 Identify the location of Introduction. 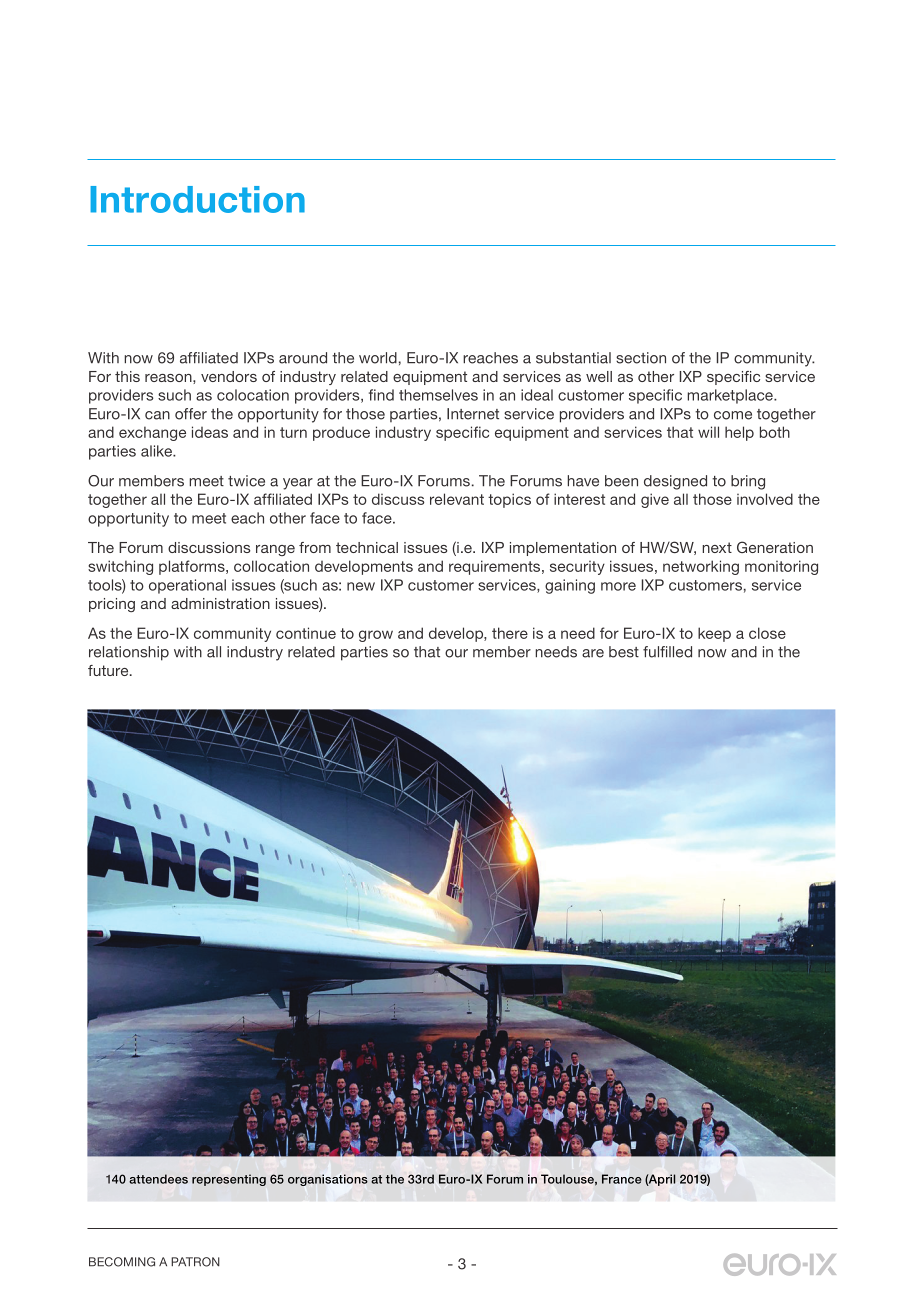
(197, 199).
